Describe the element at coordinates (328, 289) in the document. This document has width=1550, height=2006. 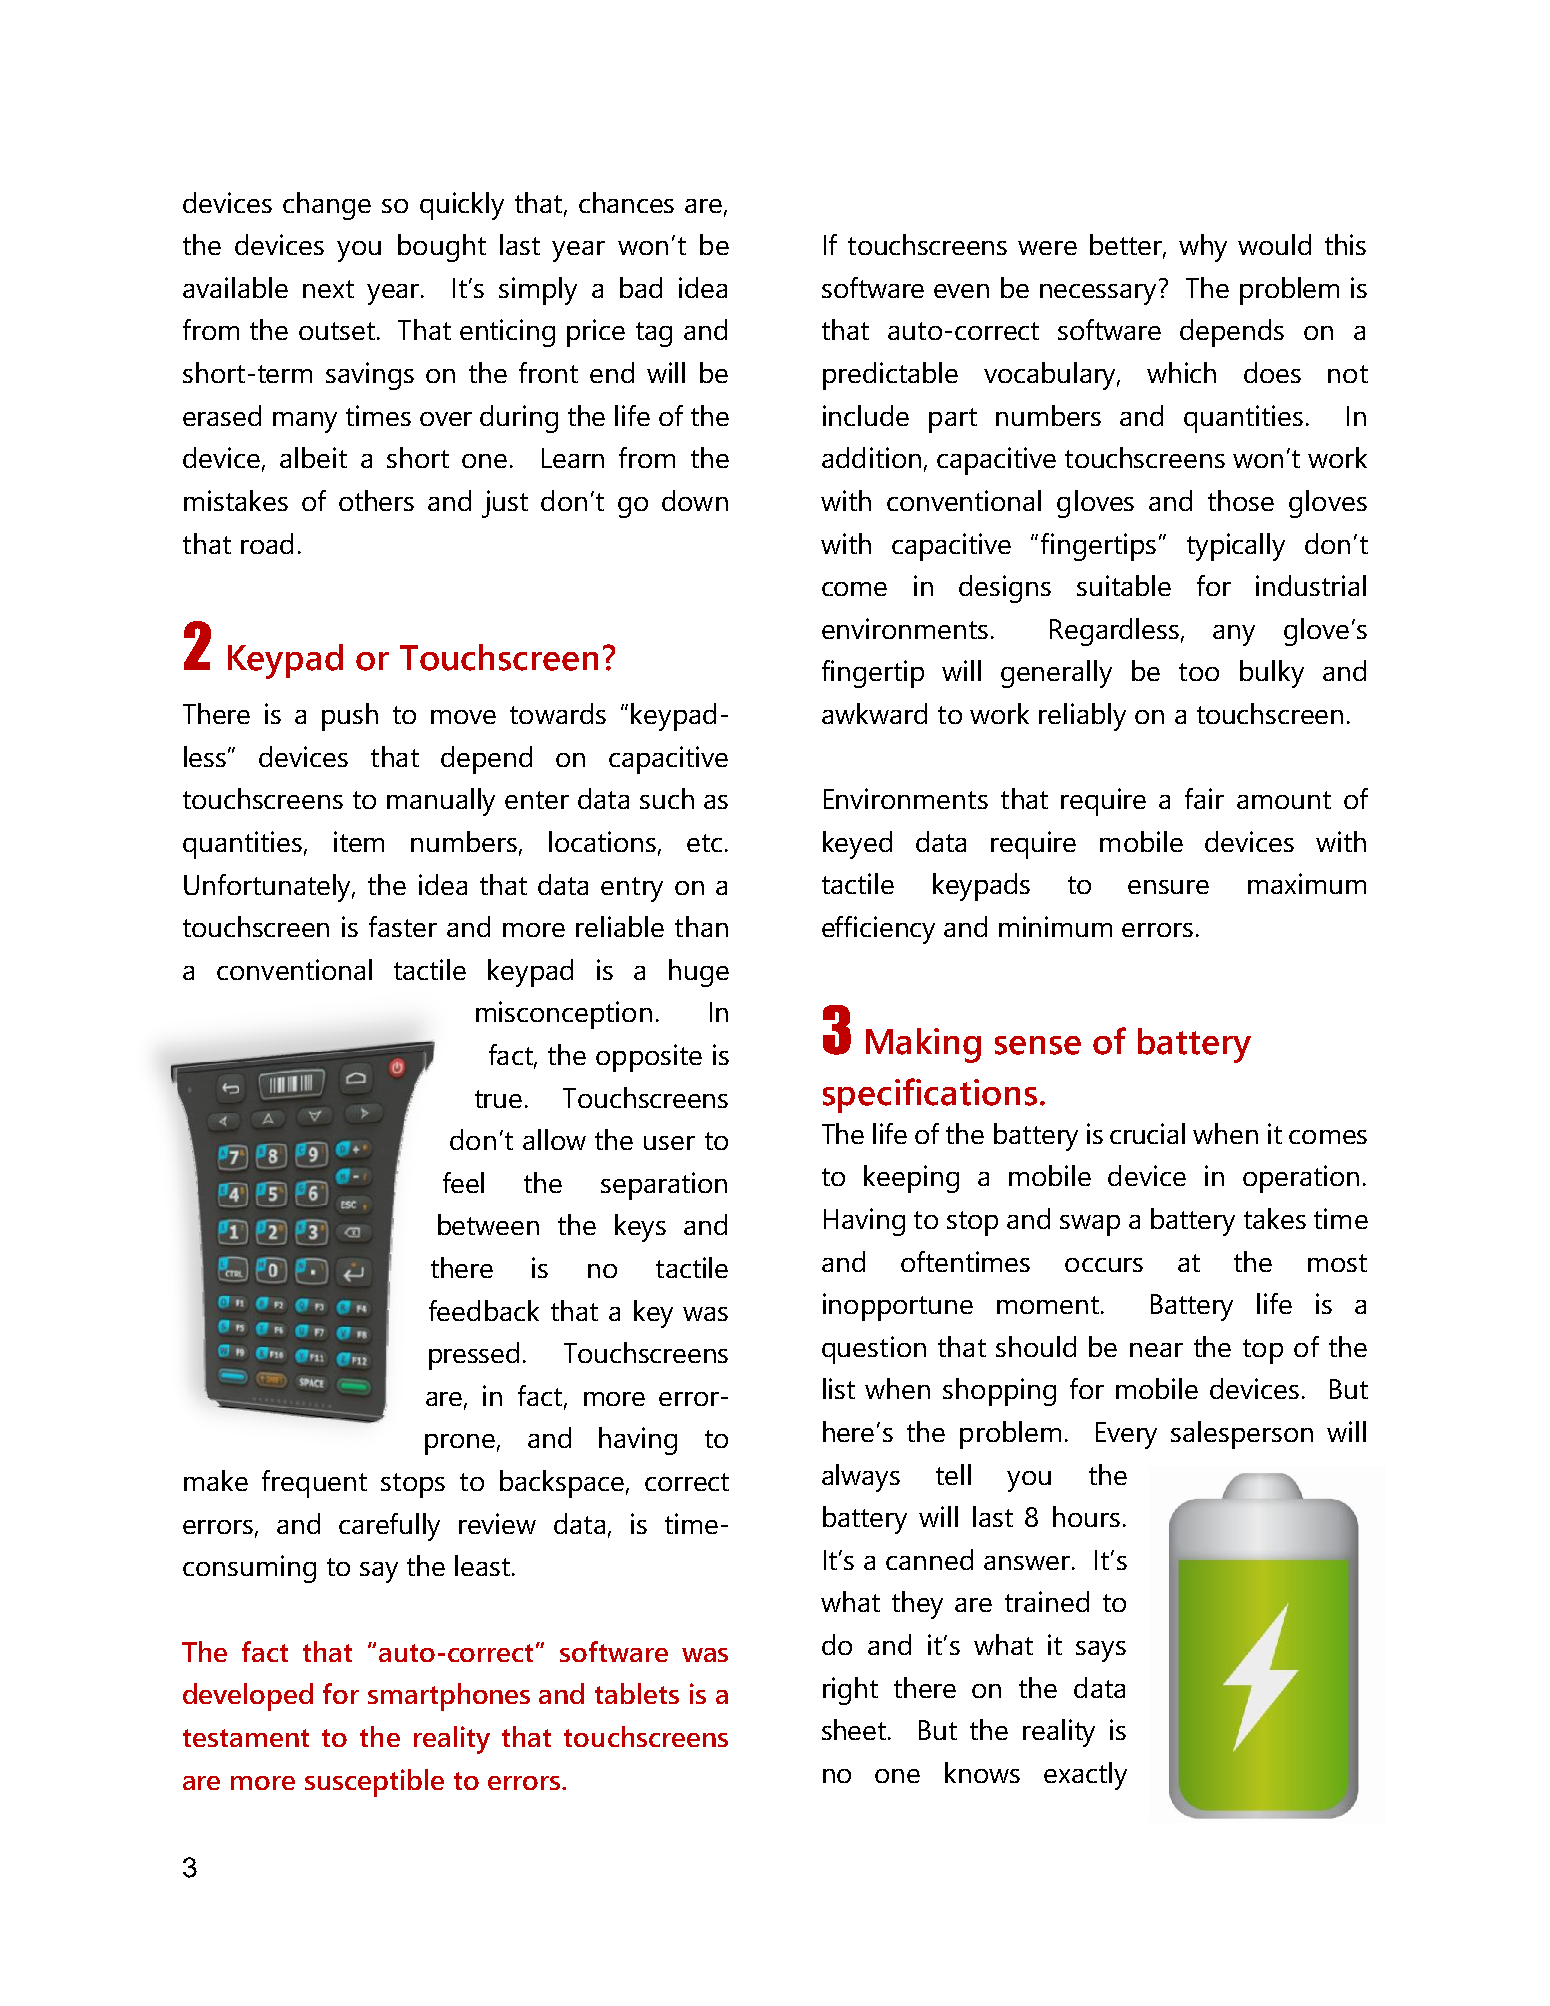
I see `next` at that location.
